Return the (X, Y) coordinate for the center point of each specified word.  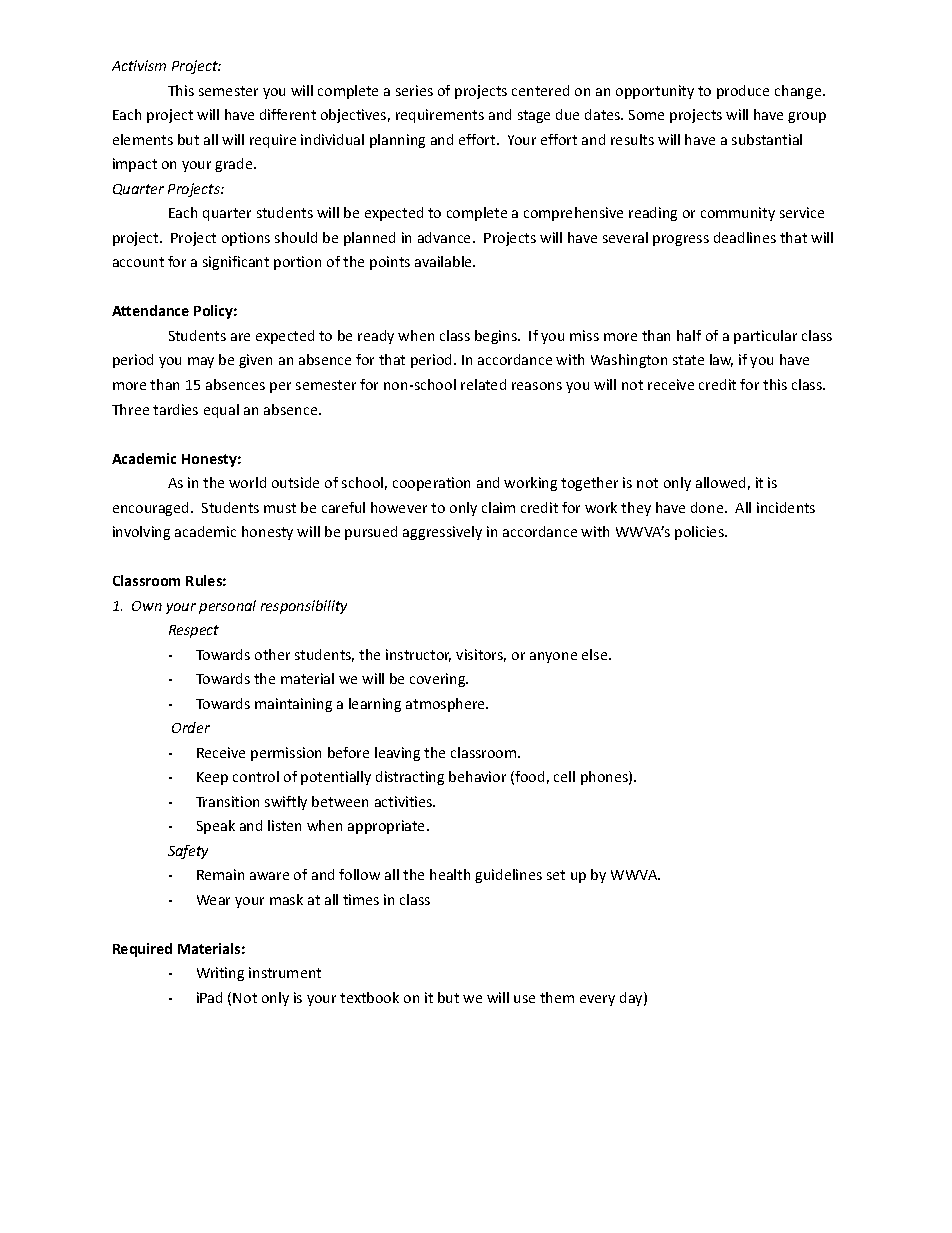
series (414, 90)
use (524, 999)
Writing (220, 974)
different (288, 114)
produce (743, 92)
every (597, 1000)
